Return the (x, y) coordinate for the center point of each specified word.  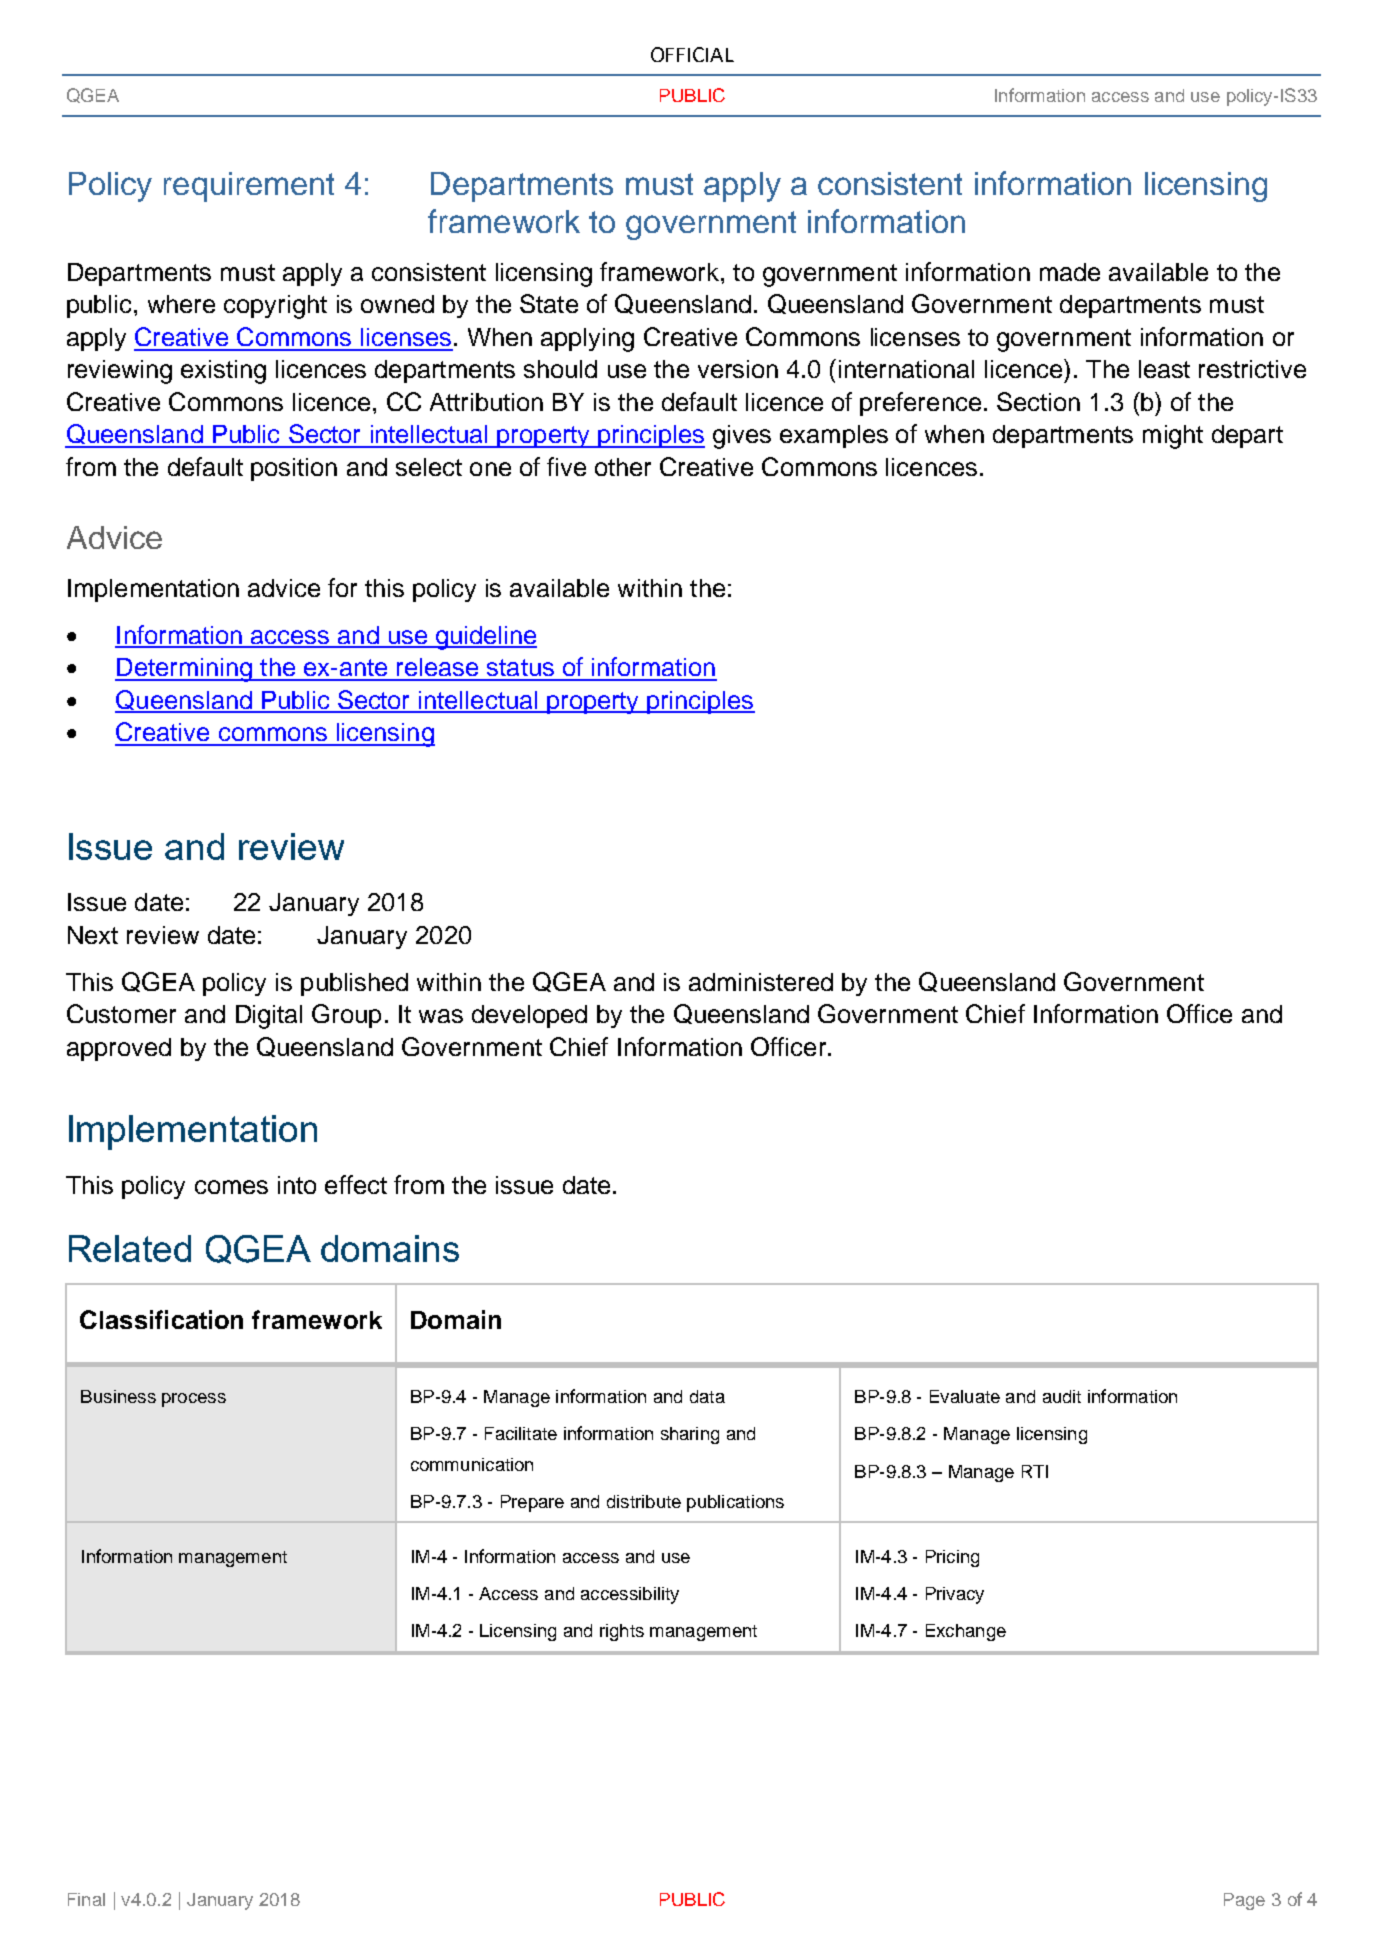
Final (86, 1899)
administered (761, 982)
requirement (249, 187)
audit (1062, 1396)
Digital (269, 1017)
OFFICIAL (692, 54)
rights (622, 1632)
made (1070, 272)
